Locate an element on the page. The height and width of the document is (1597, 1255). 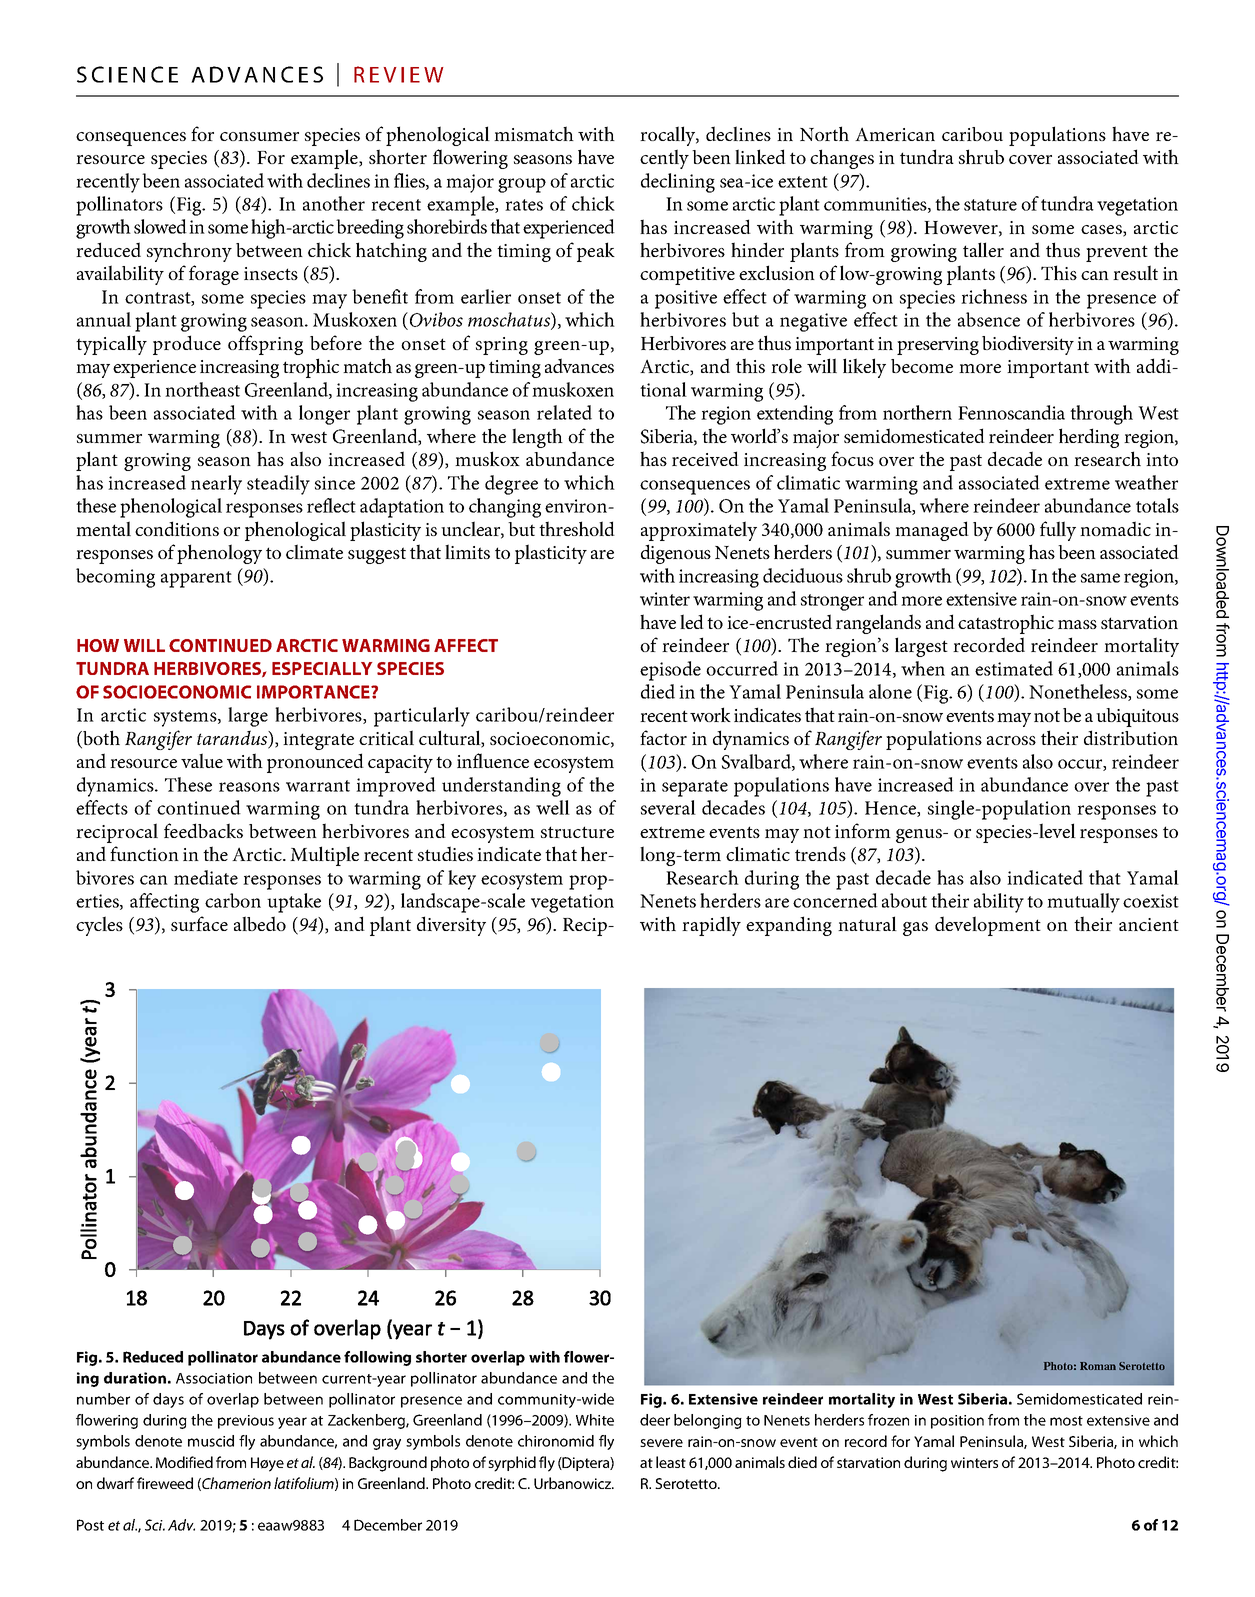
least is located at coordinates (671, 1462).
